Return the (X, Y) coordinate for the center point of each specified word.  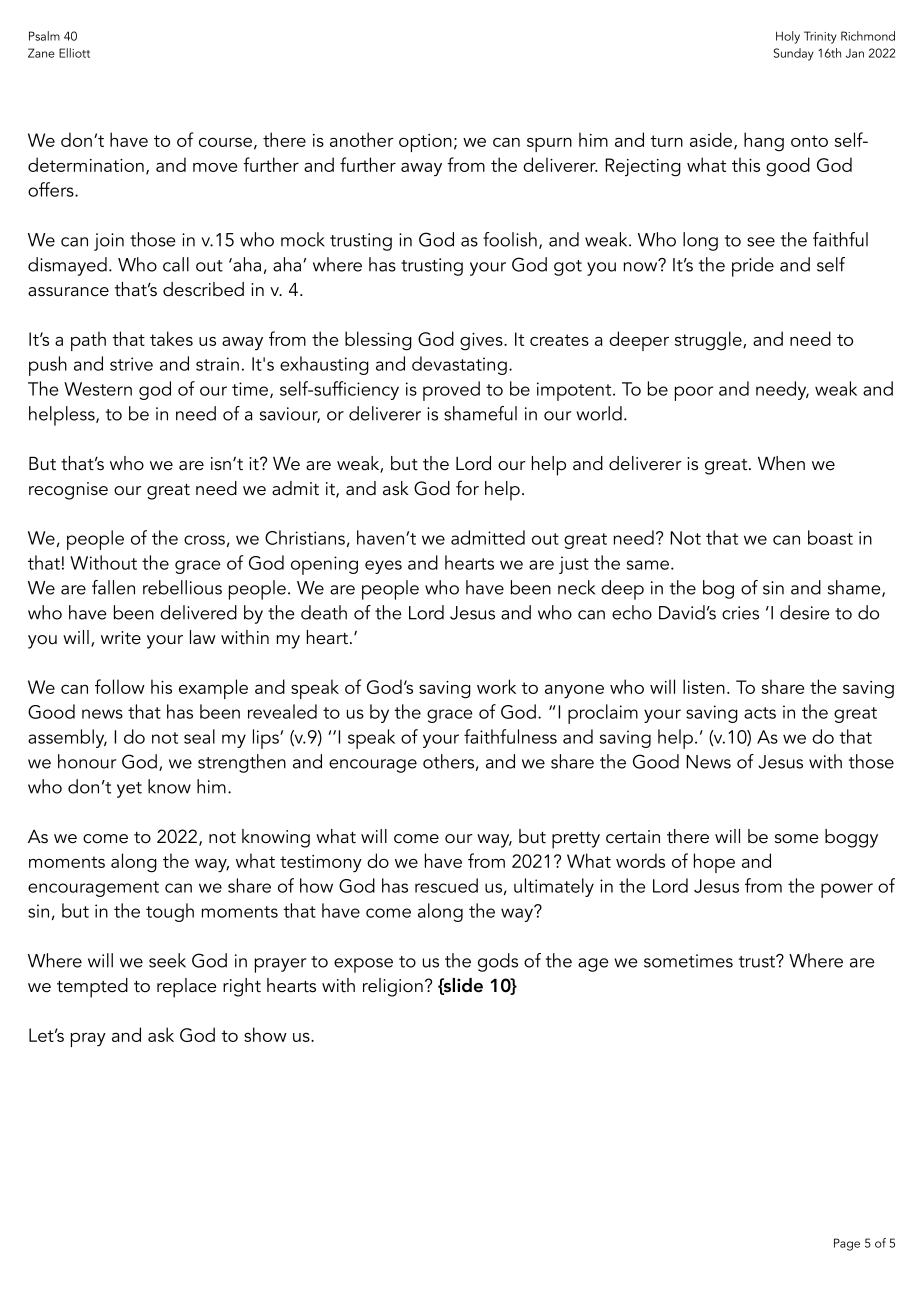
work (496, 686)
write (121, 638)
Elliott (74, 53)
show (265, 1034)
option (425, 143)
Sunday (794, 54)
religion (393, 987)
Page (847, 1244)
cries (740, 613)
